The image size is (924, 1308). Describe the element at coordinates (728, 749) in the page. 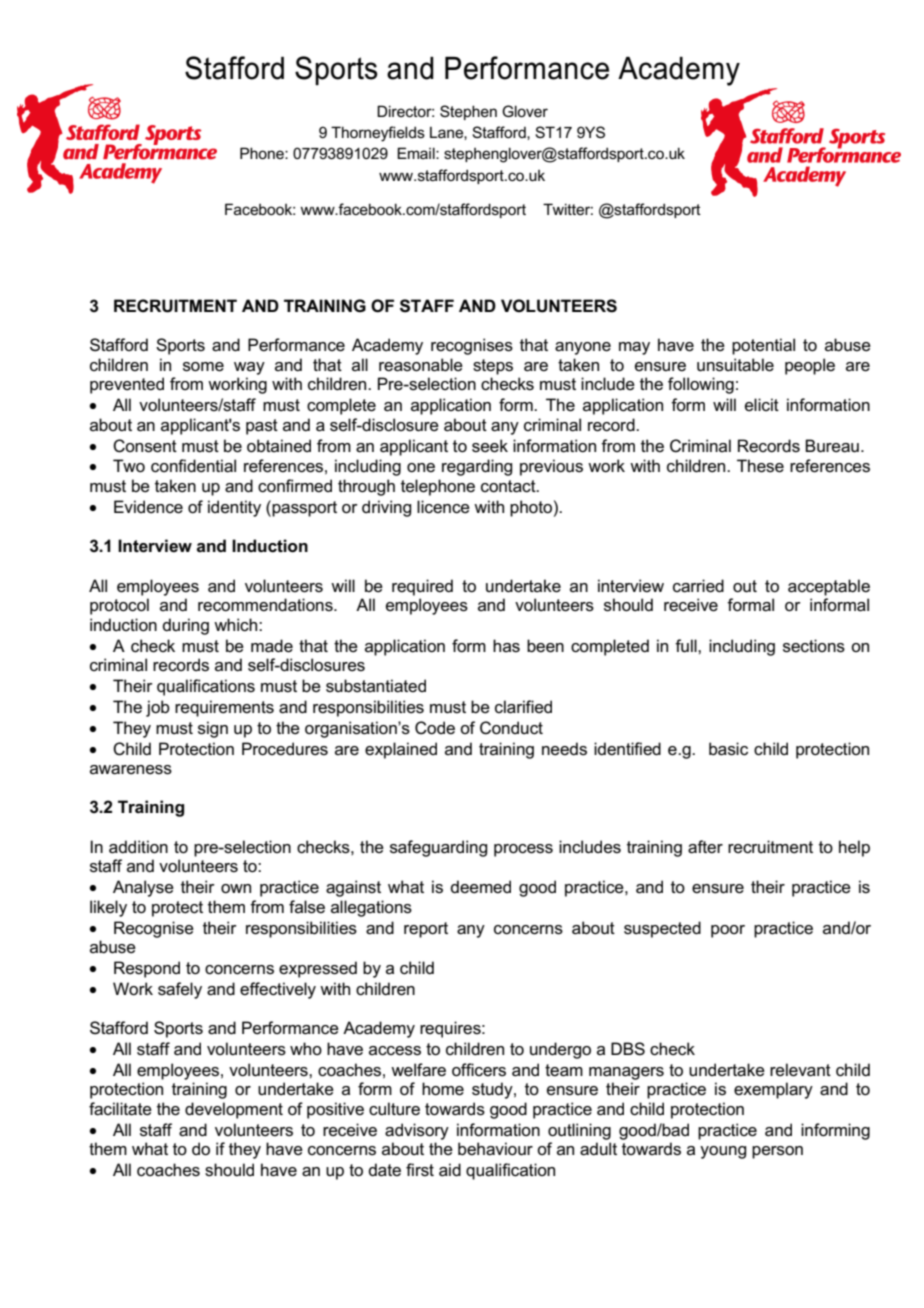

I see `basic` at that location.
